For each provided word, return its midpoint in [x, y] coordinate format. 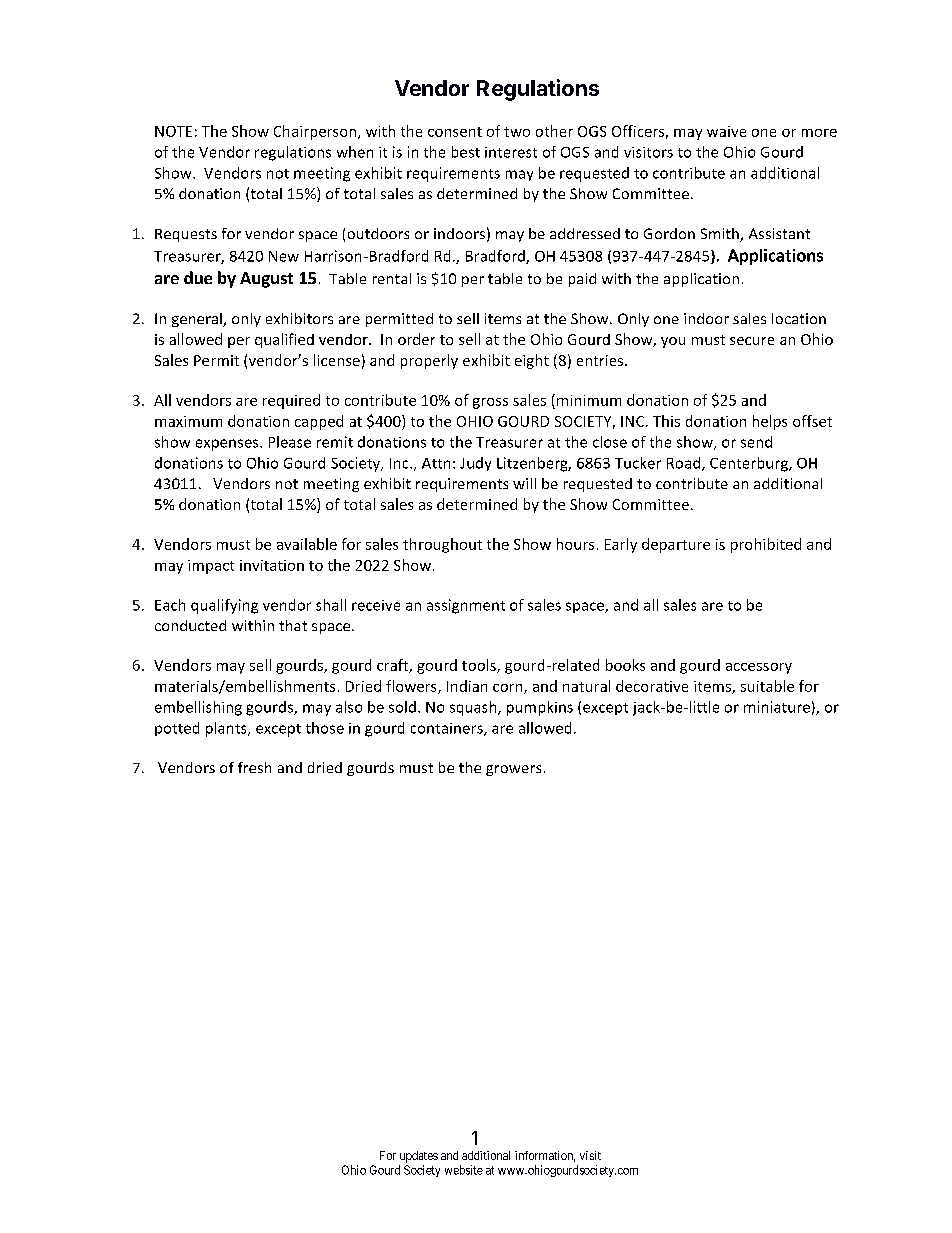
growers [513, 770]
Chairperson [316, 132]
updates [419, 1157]
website [464, 1170]
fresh [254, 767]
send [756, 442]
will [524, 483]
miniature [777, 707]
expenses [228, 445]
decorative [652, 686]
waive [726, 131]
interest [511, 152]
